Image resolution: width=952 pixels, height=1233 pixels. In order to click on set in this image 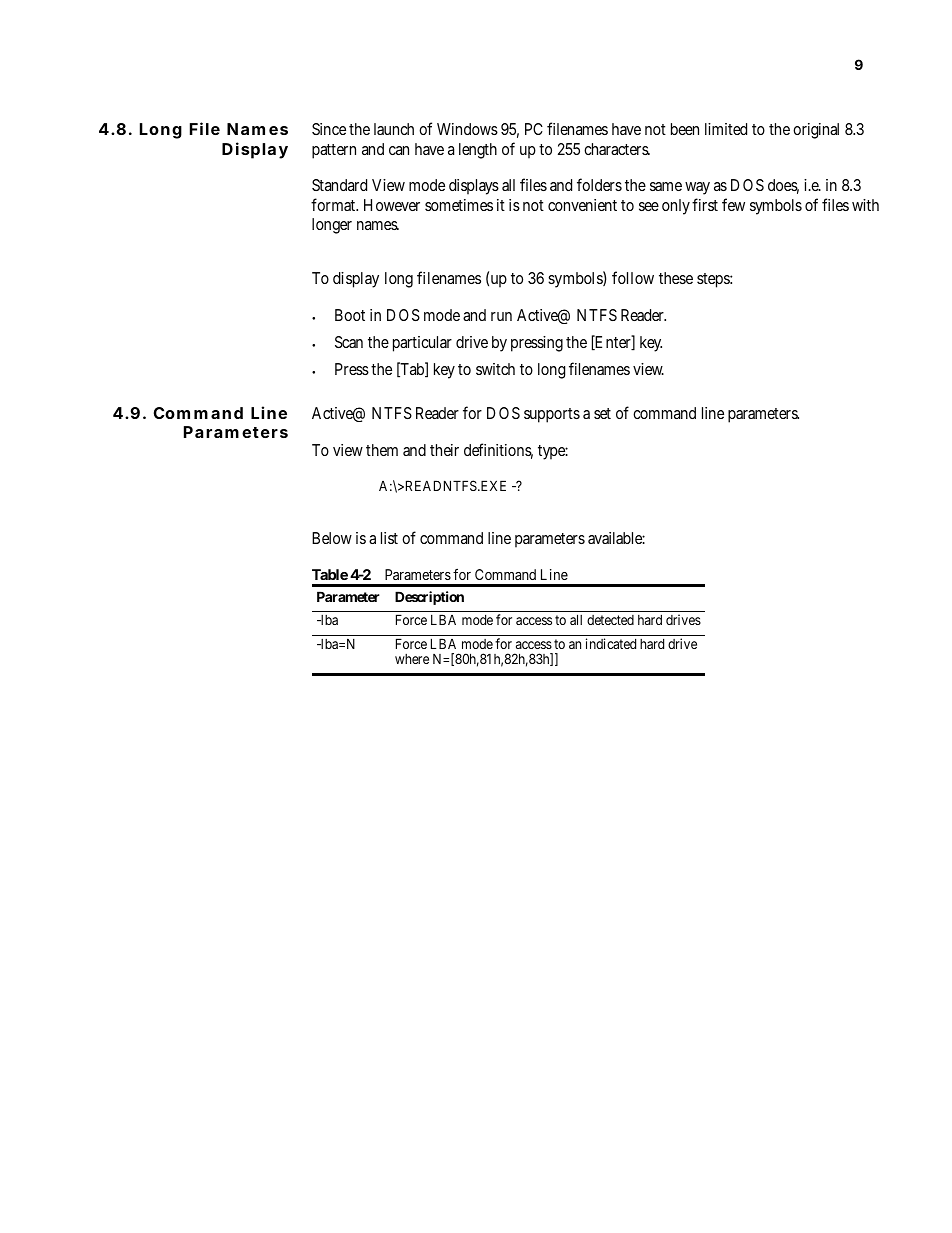, I will do `click(602, 413)`.
